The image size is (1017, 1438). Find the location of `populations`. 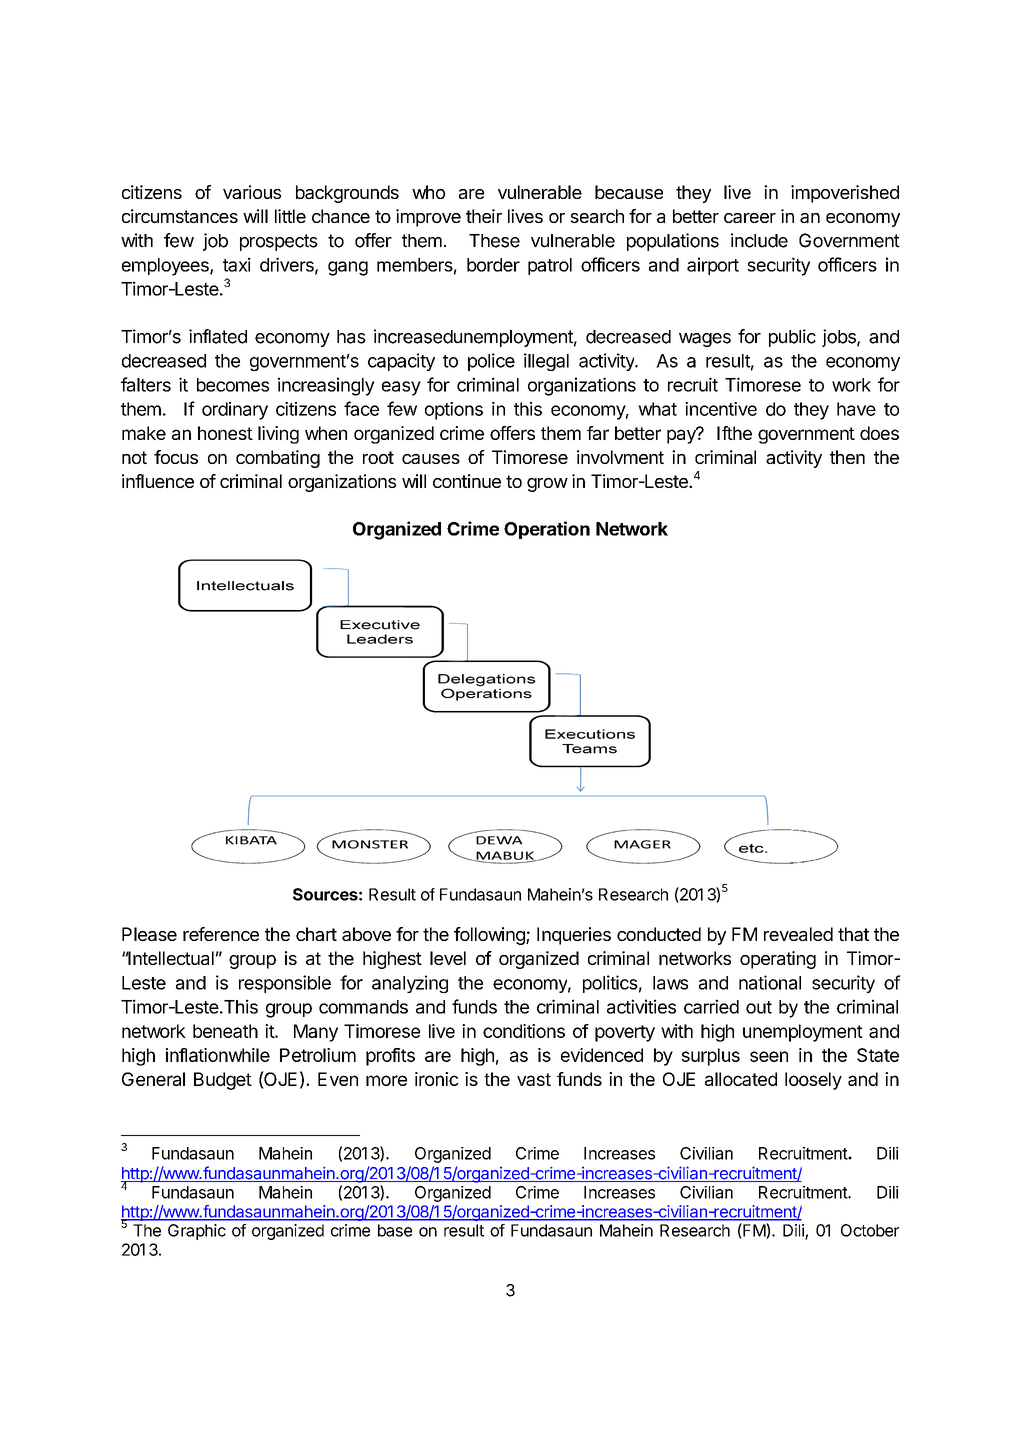

populations is located at coordinates (673, 242).
